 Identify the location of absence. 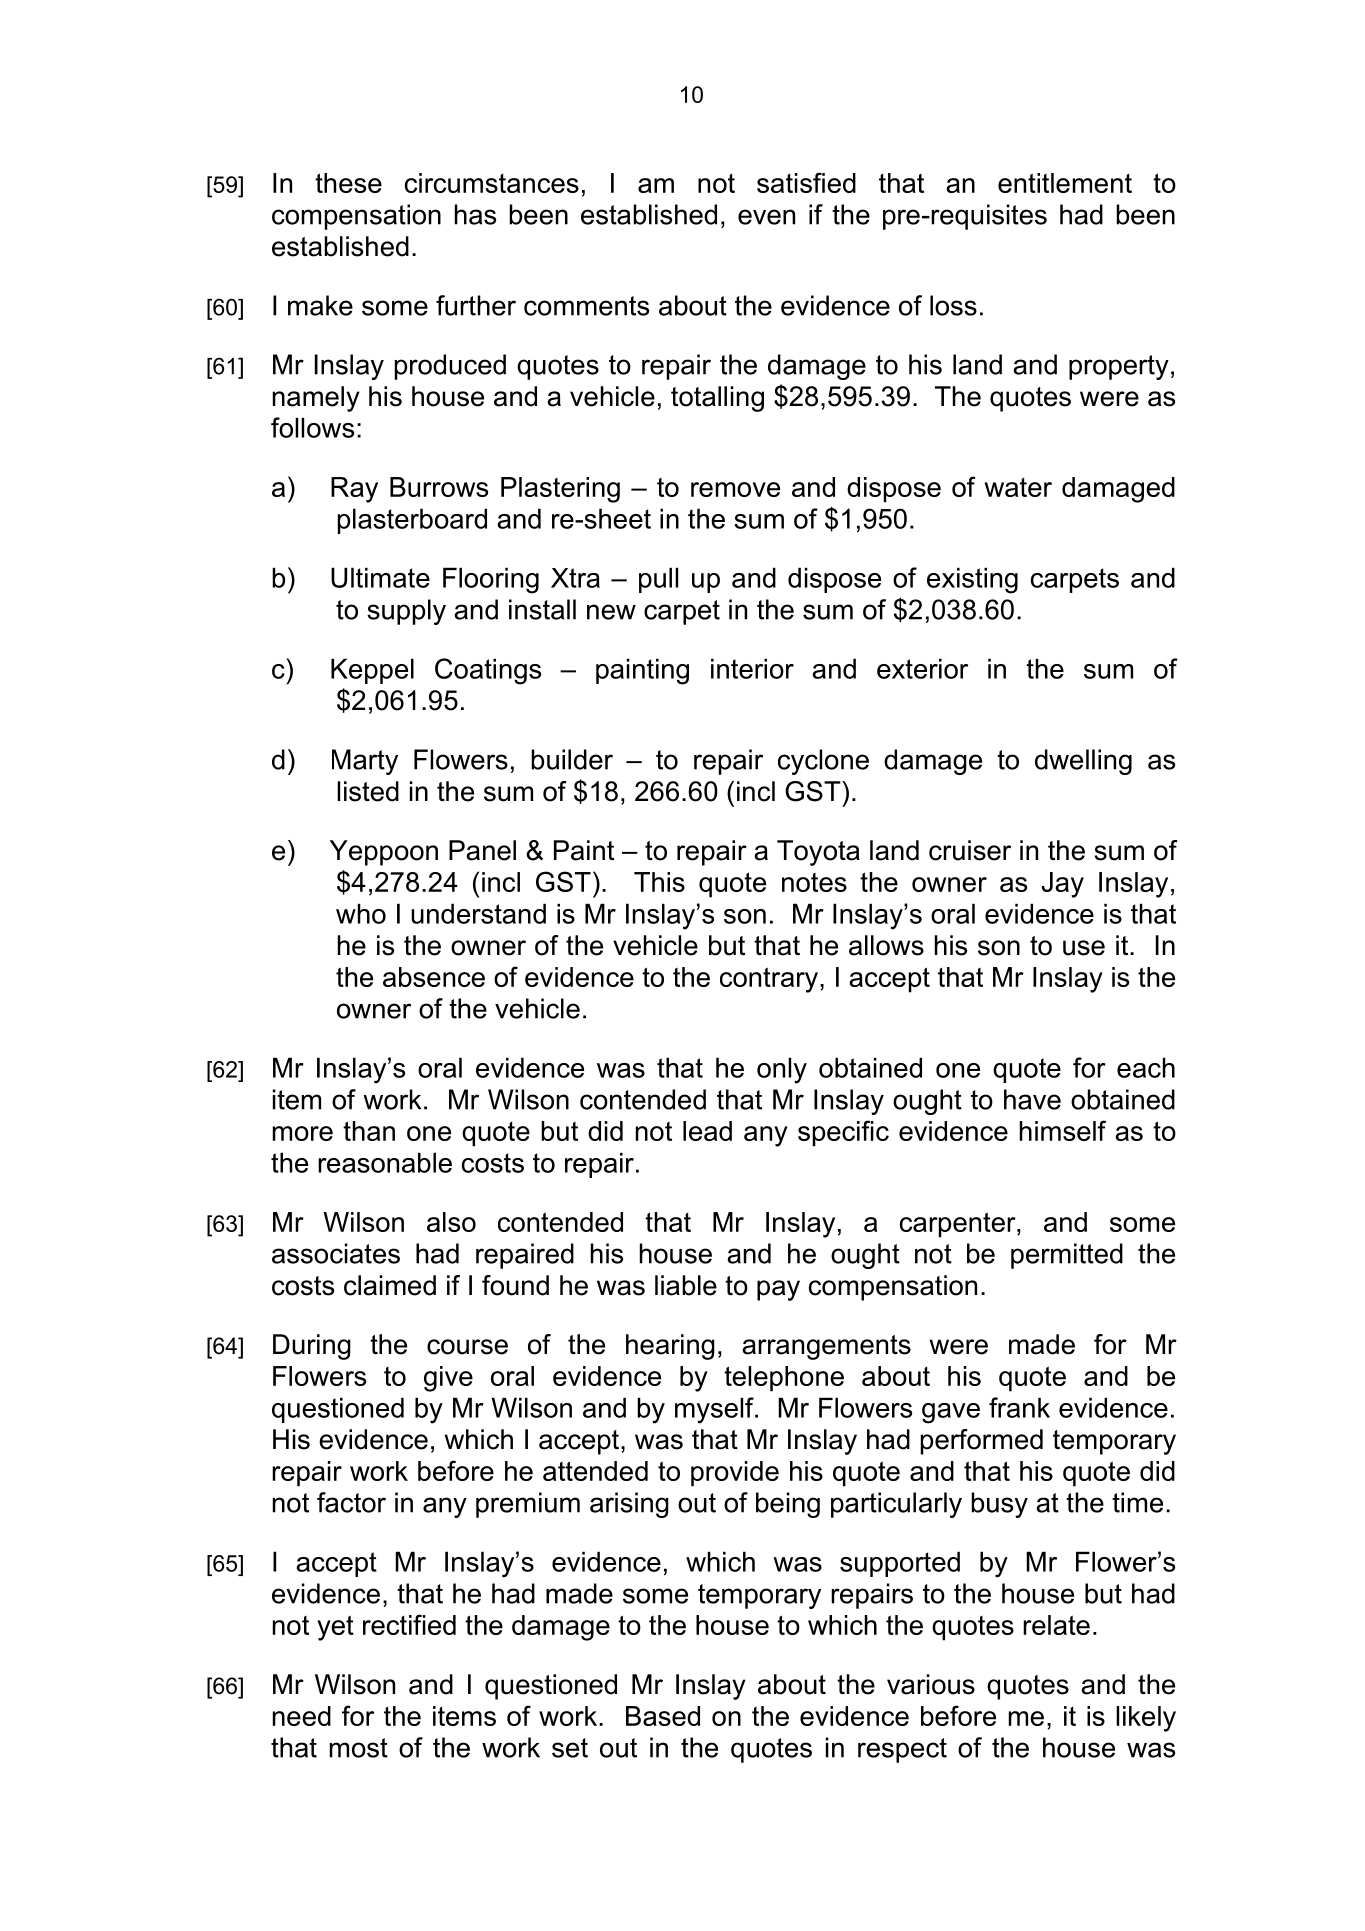
(434, 977).
